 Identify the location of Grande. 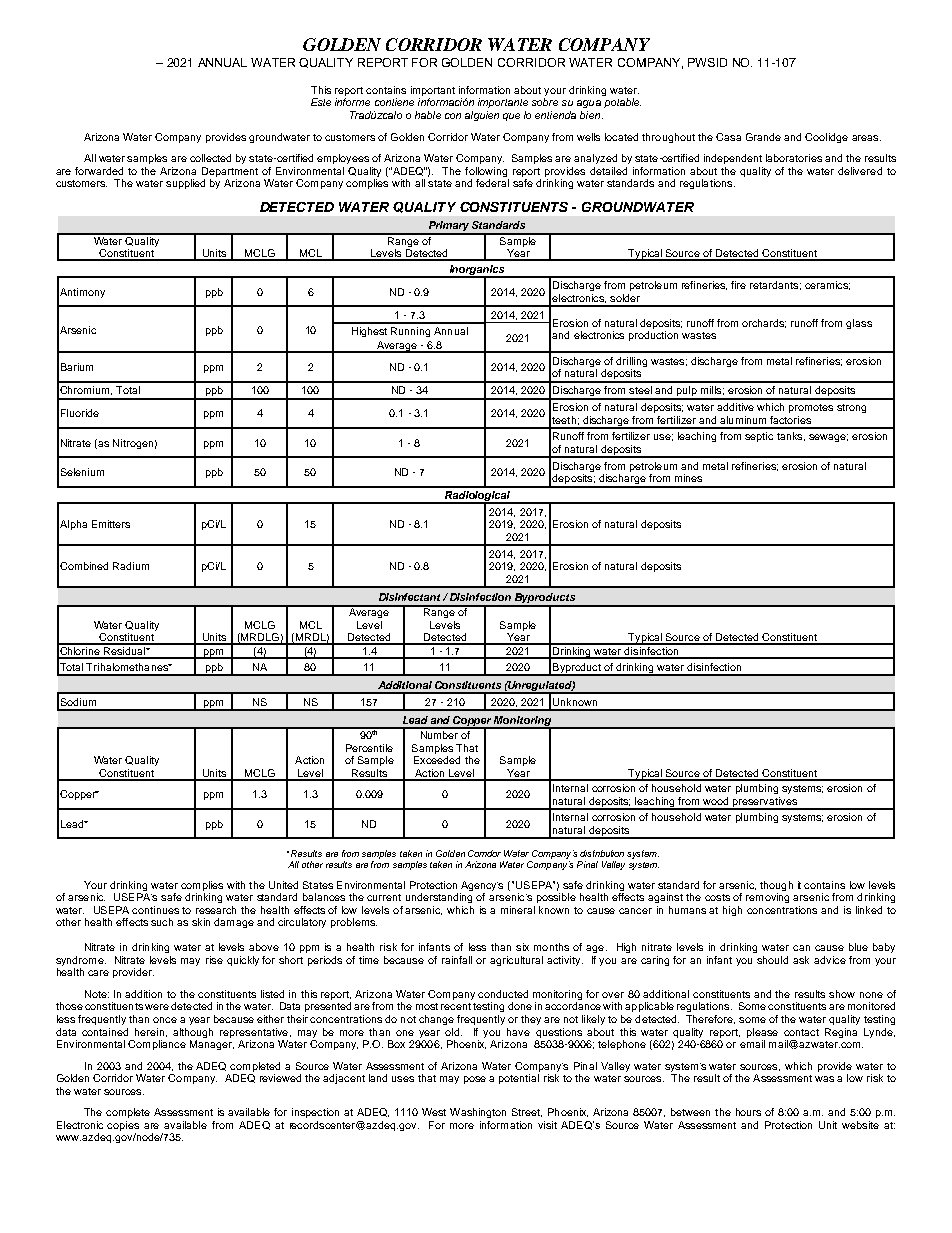
(763, 137).
